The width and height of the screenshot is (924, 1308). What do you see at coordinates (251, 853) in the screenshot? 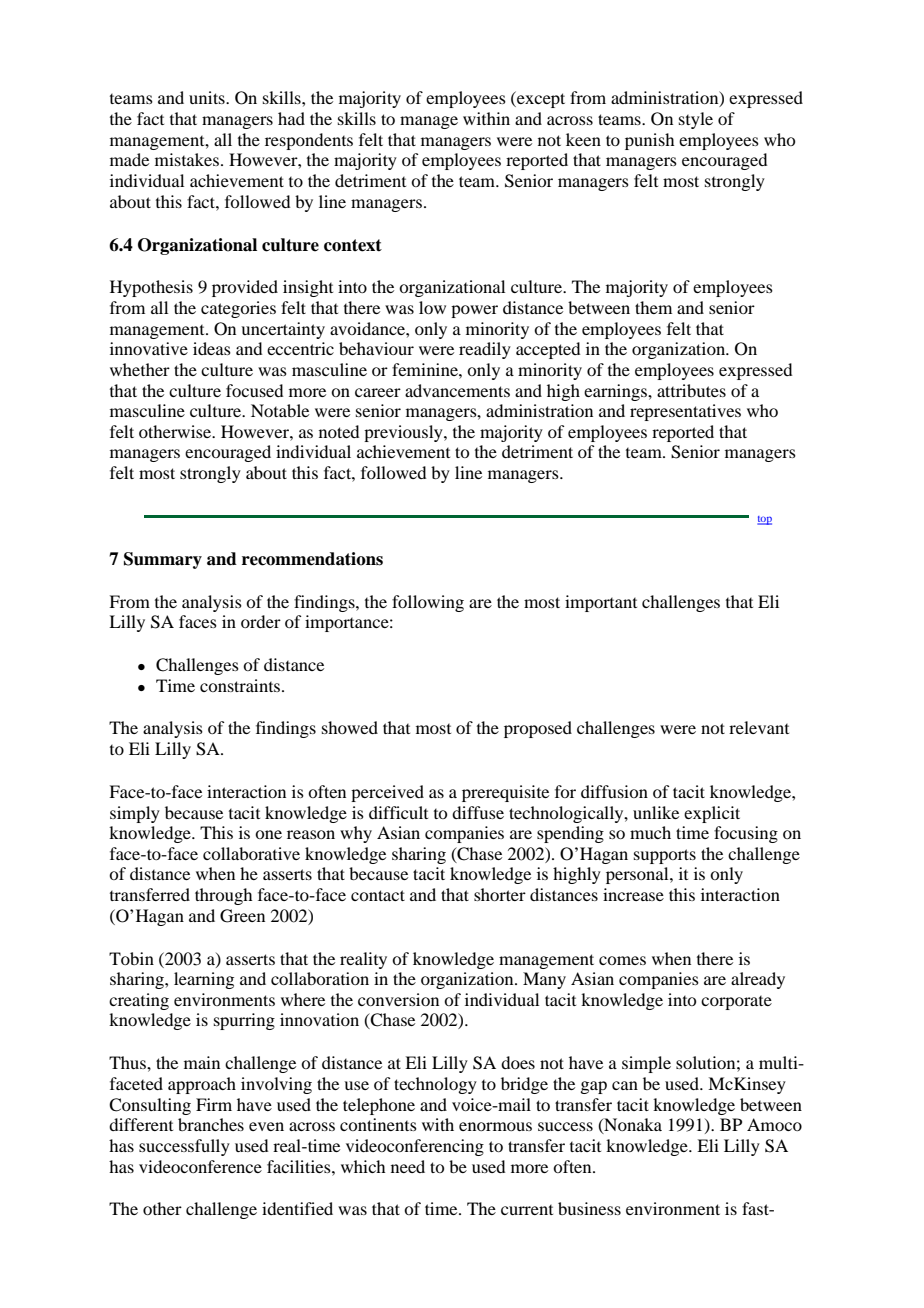
I see `collaborative` at bounding box center [251, 853].
